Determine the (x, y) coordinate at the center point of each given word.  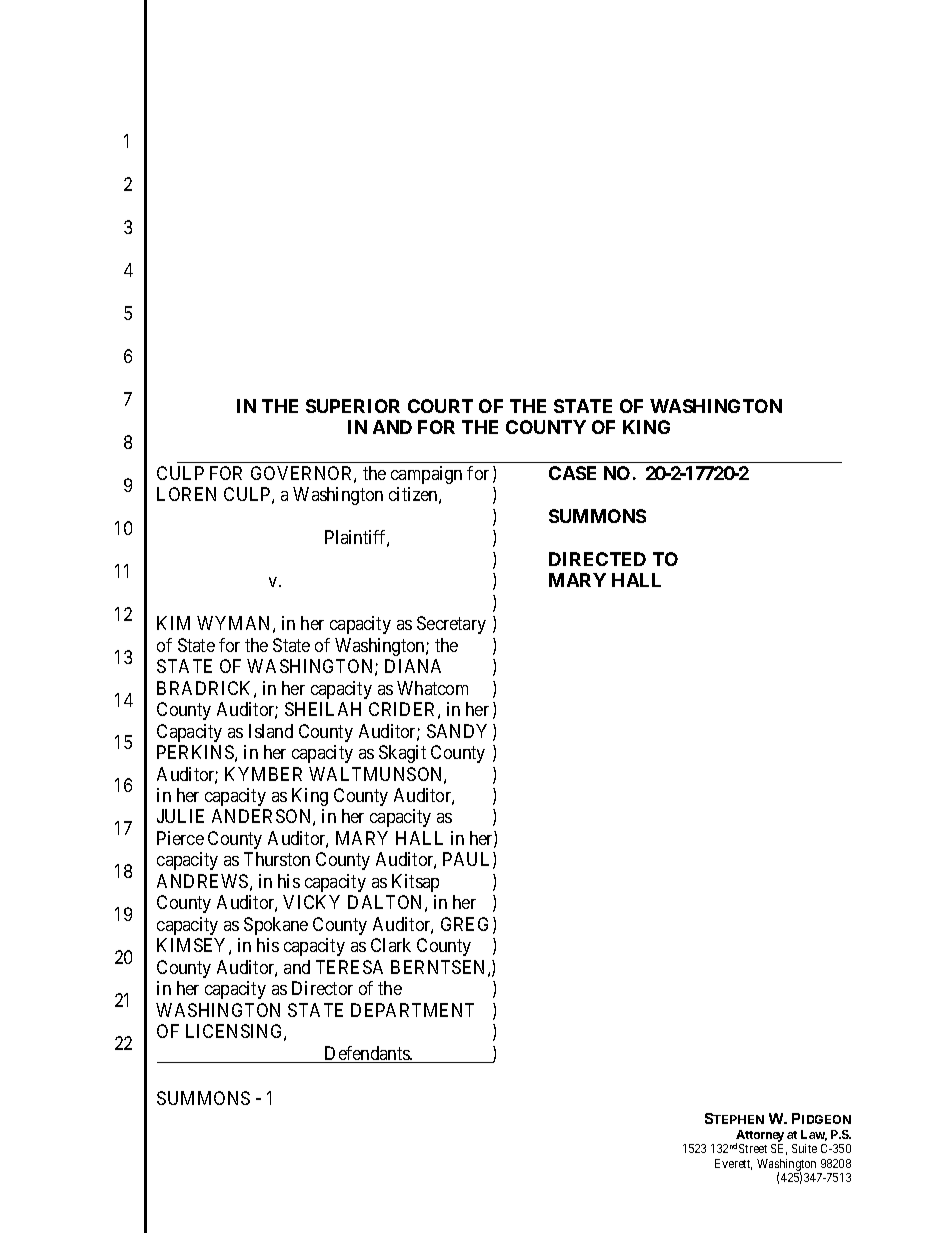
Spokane (276, 926)
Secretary (451, 625)
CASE (572, 473)
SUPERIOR (353, 406)
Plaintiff (357, 538)
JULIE (180, 816)
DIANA (413, 666)
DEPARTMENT (412, 1010)
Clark (391, 945)
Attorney (760, 1137)
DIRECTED (597, 559)
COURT (440, 406)
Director (322, 988)
